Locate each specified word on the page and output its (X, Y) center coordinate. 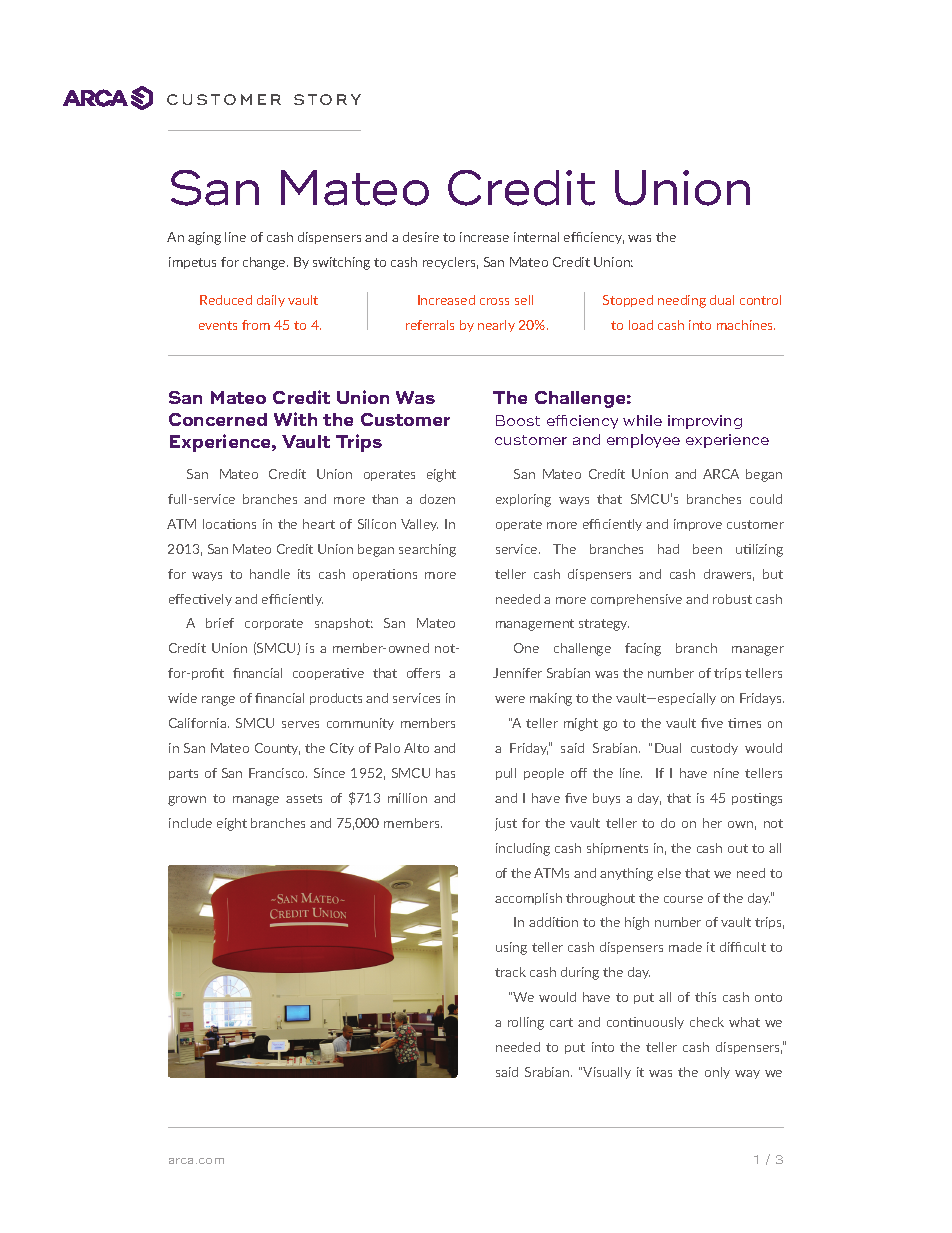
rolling (526, 1023)
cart (561, 1022)
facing (643, 649)
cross (494, 301)
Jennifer (517, 673)
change (265, 263)
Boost (518, 420)
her (712, 823)
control (760, 300)
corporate (274, 624)
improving (705, 422)
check (707, 1022)
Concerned (218, 419)
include (190, 823)
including (523, 849)
